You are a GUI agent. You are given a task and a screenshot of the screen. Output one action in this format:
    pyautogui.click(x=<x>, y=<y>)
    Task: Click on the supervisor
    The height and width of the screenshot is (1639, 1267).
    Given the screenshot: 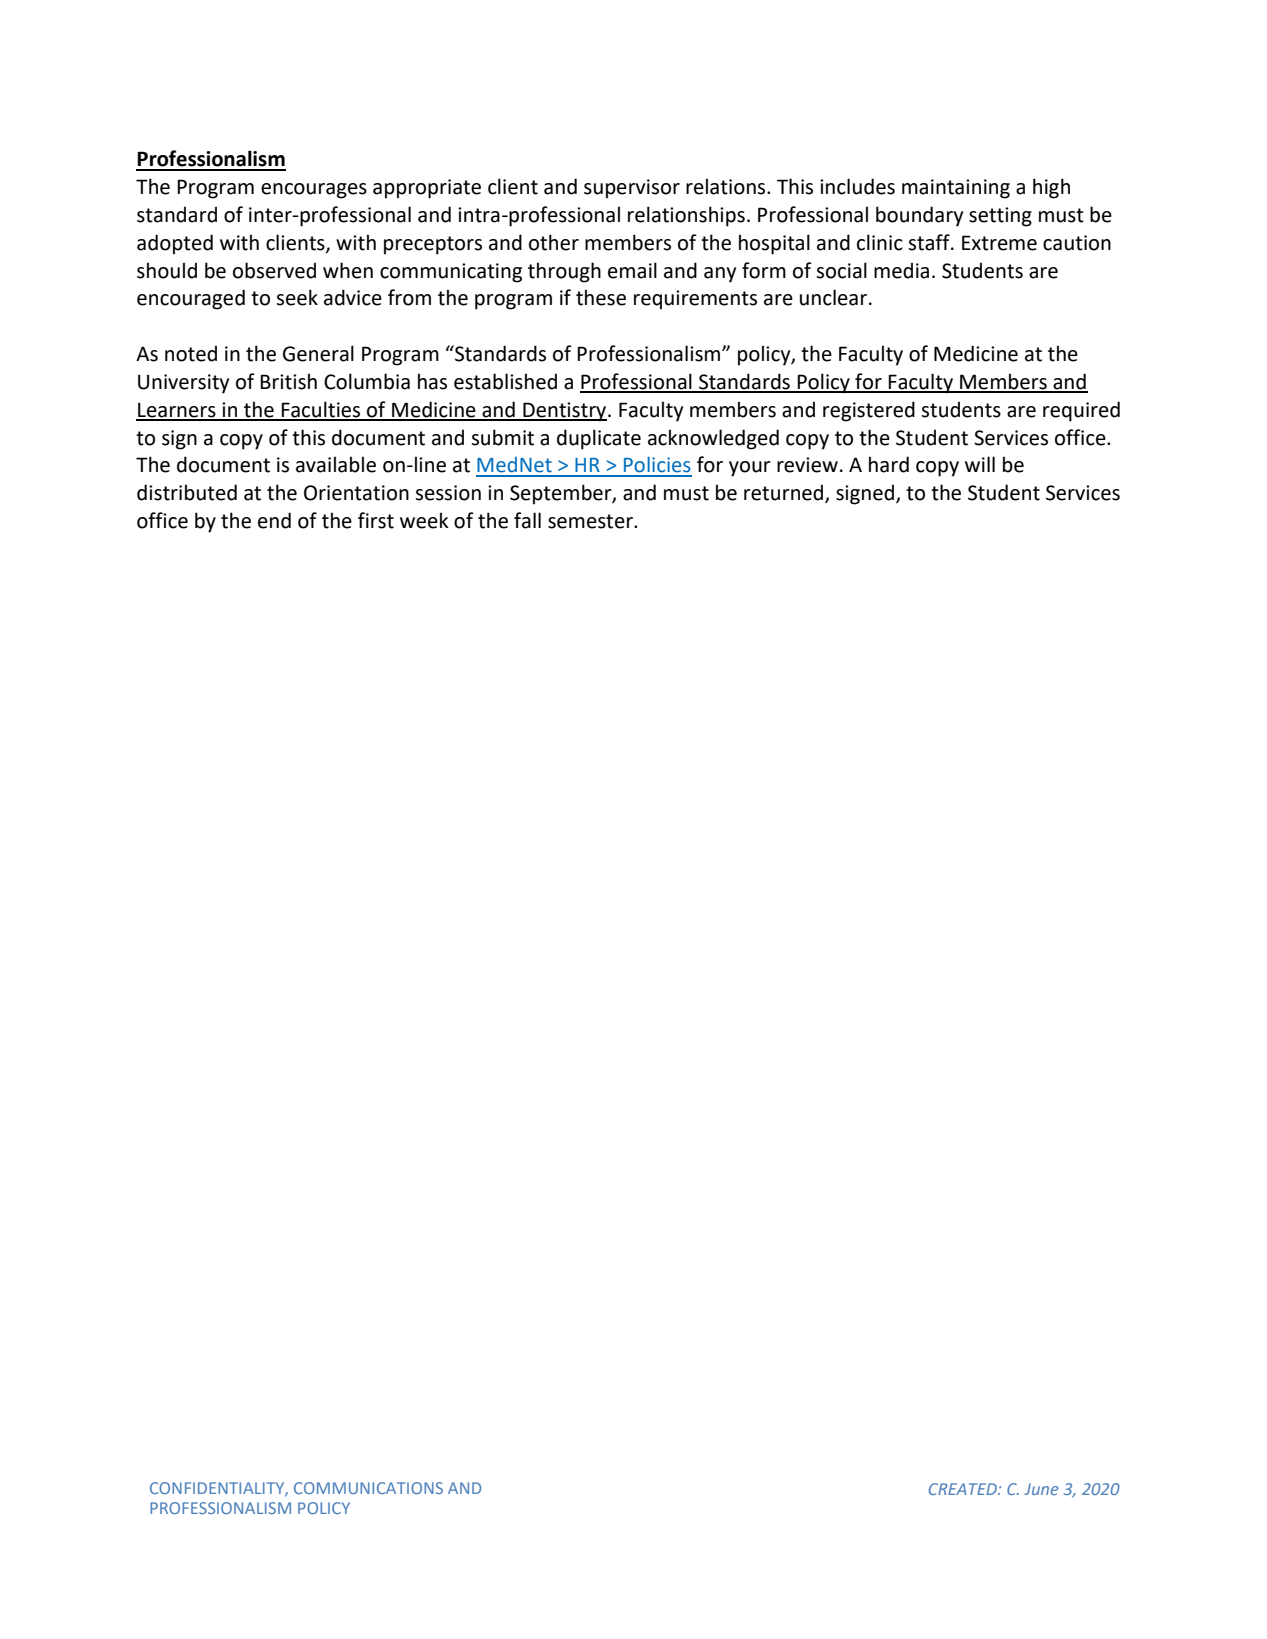 What is the action you would take?
    pyautogui.click(x=632, y=189)
